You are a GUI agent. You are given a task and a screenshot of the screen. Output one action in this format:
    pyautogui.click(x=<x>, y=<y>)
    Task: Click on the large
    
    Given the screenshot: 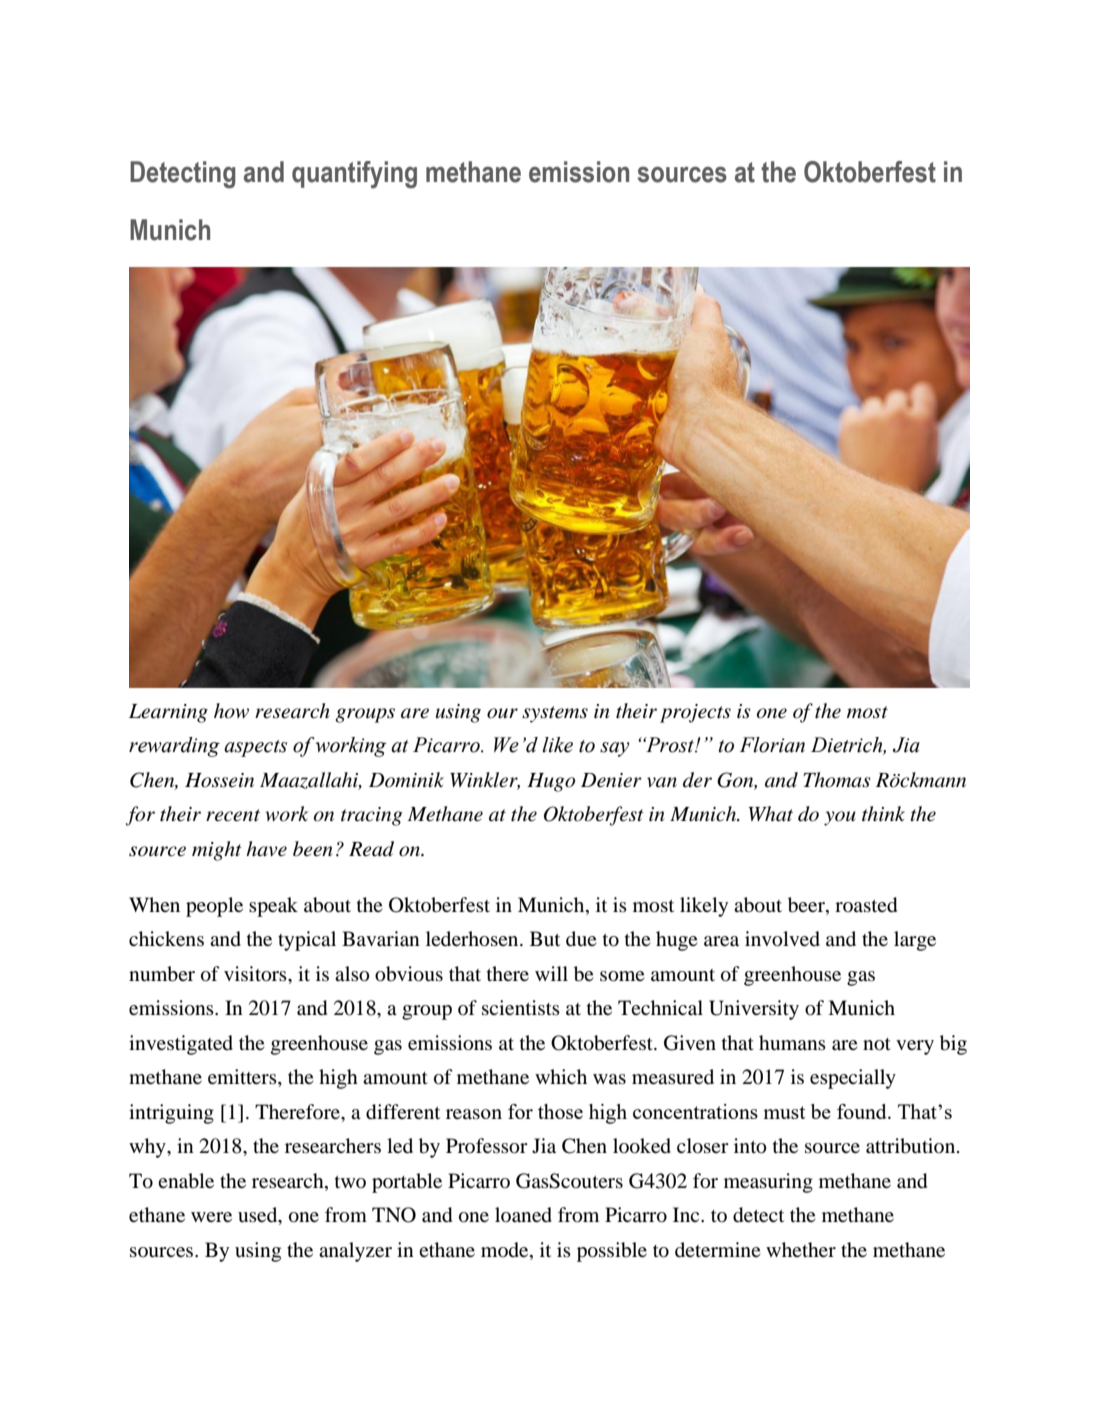 What is the action you would take?
    pyautogui.click(x=915, y=941)
